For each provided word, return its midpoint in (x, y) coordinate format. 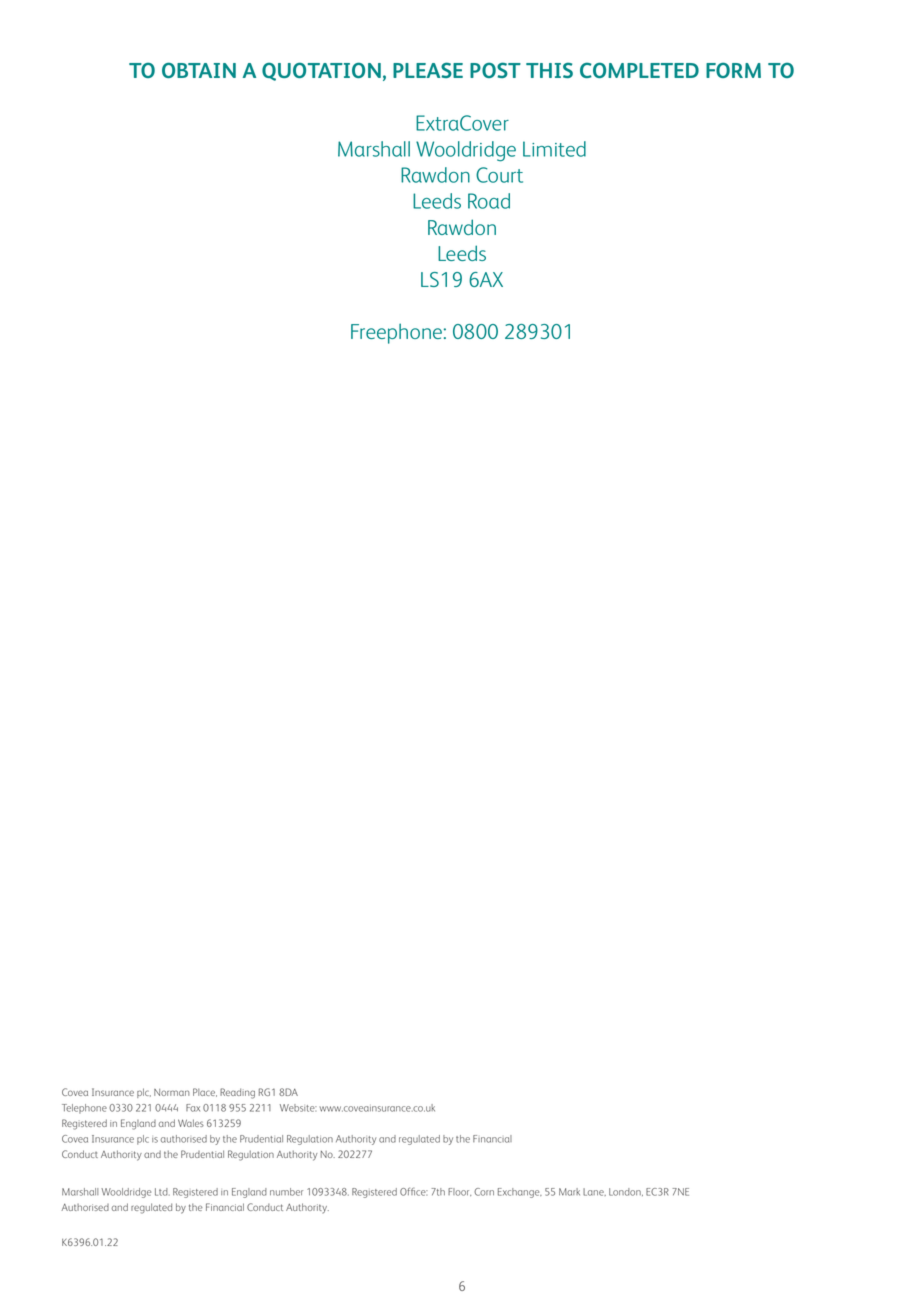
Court (499, 175)
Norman (172, 1092)
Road (489, 201)
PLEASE (428, 70)
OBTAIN (199, 70)
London (626, 1192)
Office (414, 1191)
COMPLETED (639, 70)
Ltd (162, 1192)
